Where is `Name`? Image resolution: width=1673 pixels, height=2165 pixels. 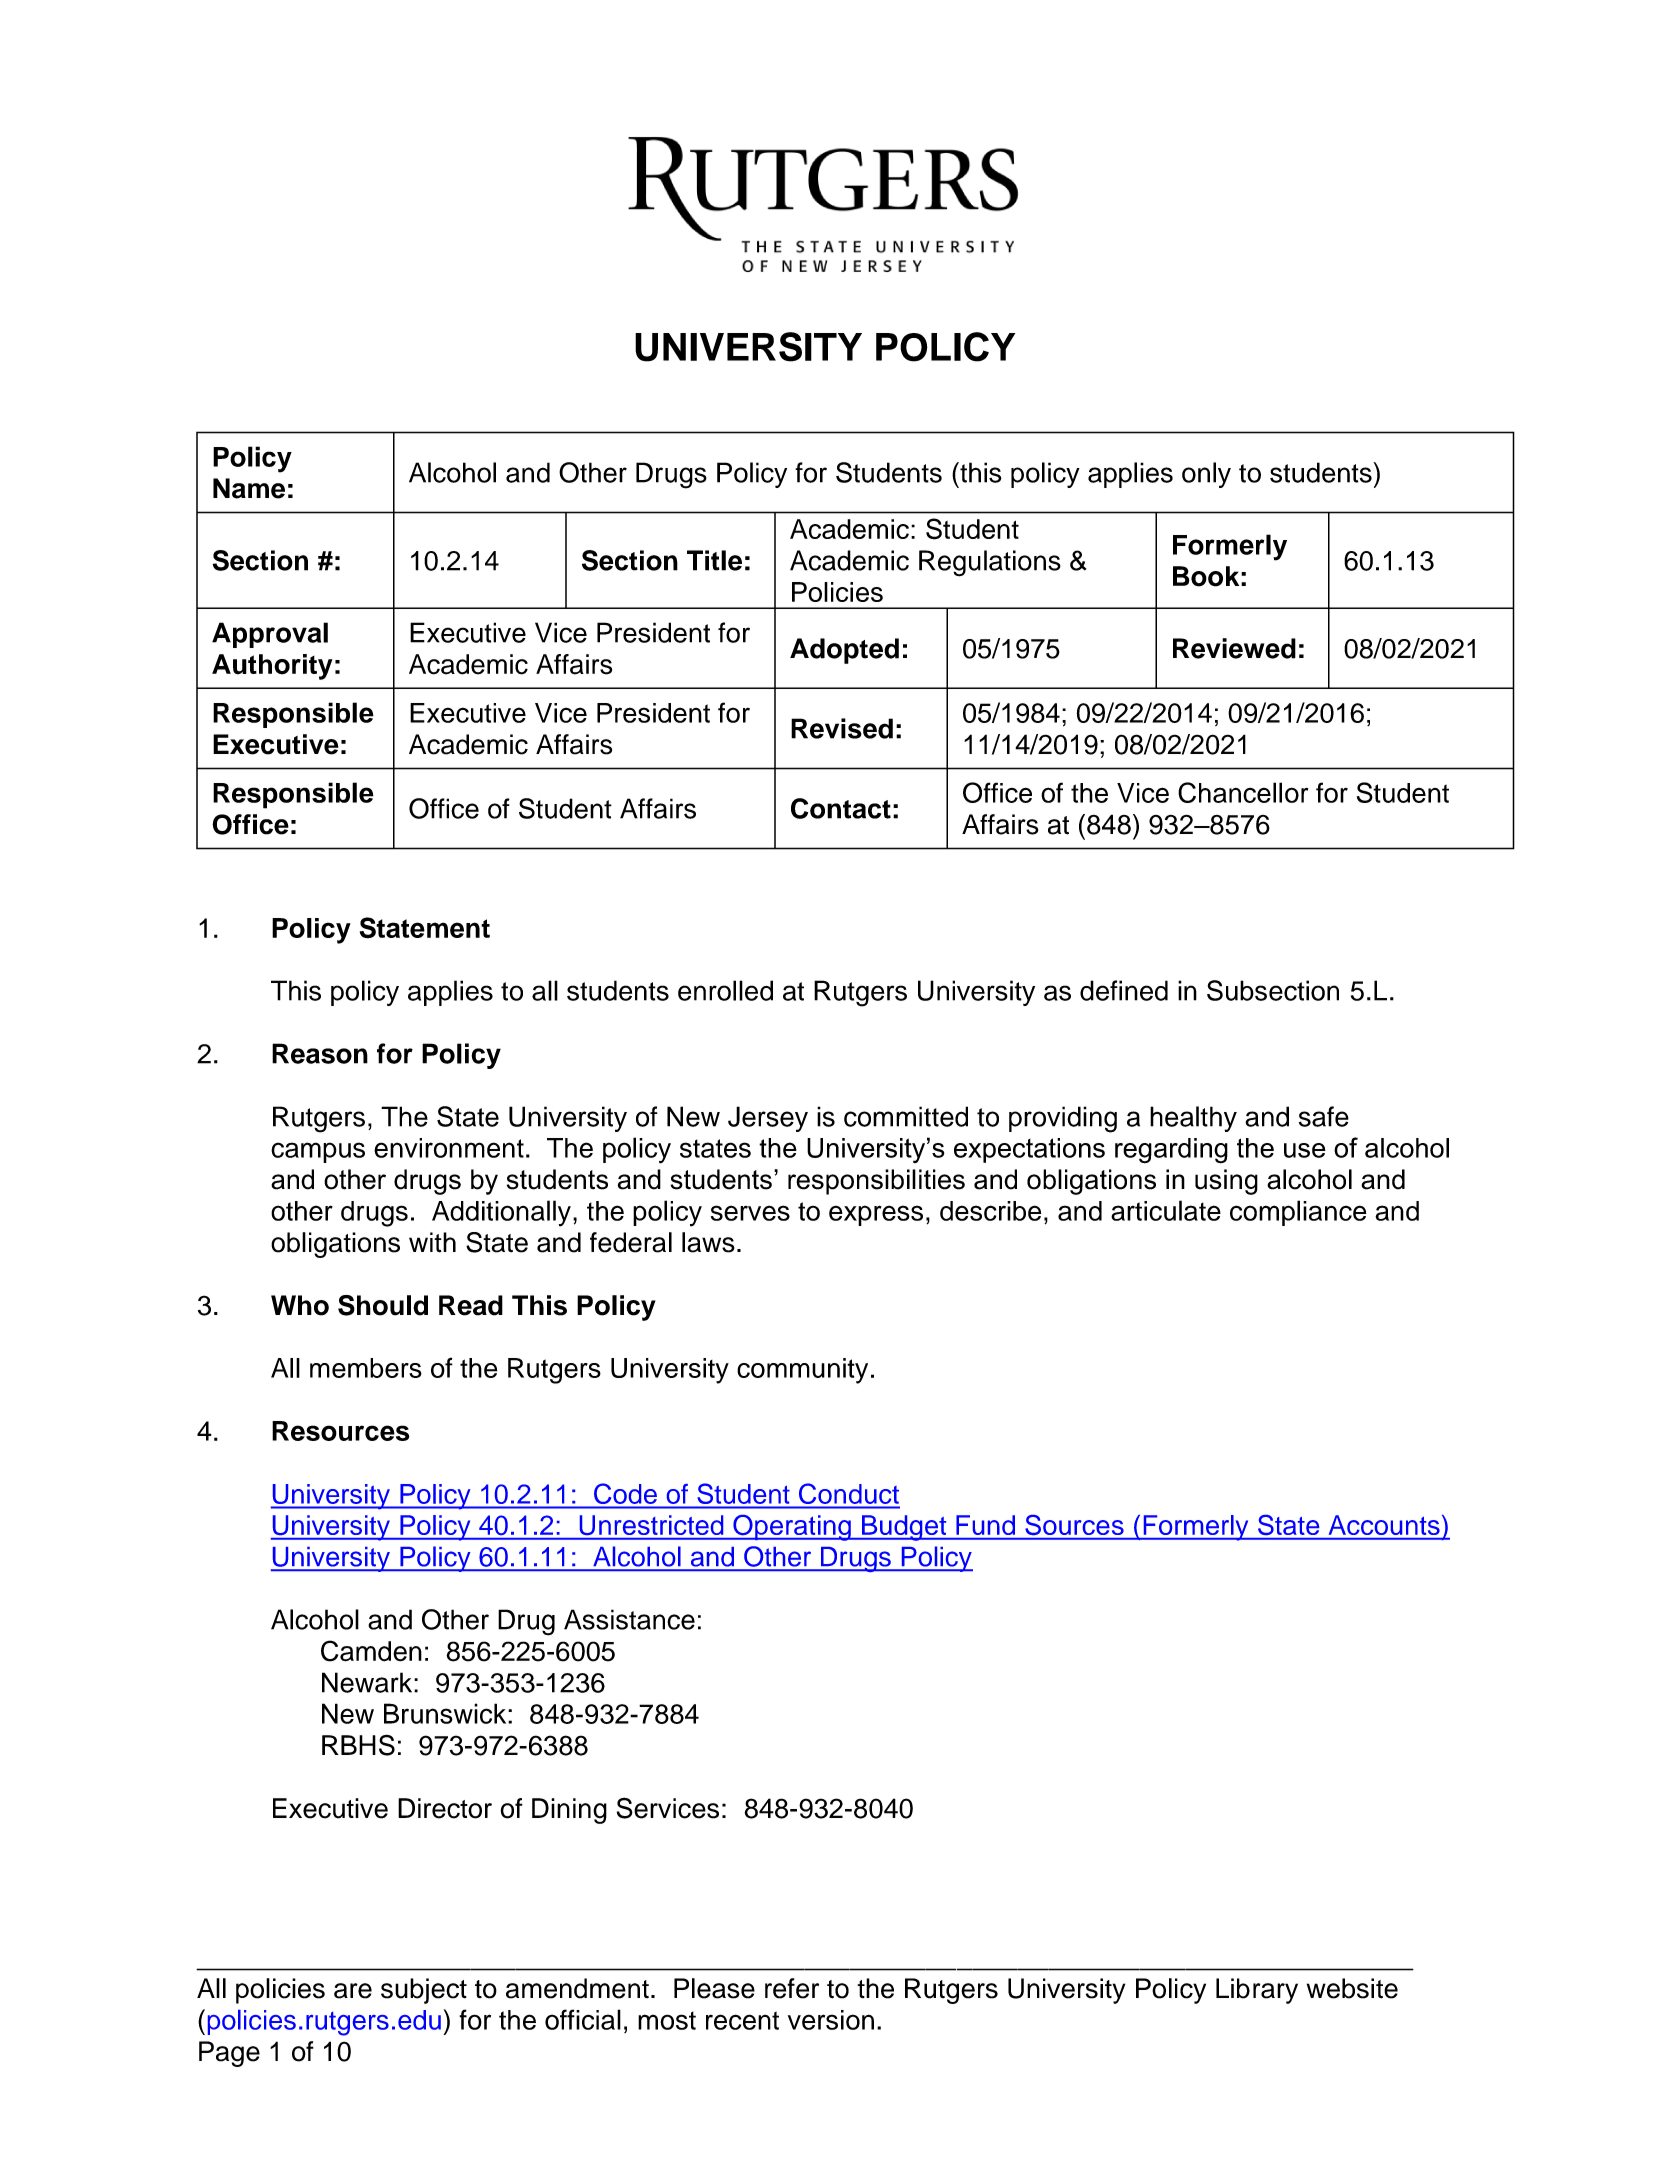
Name is located at coordinates (249, 488).
